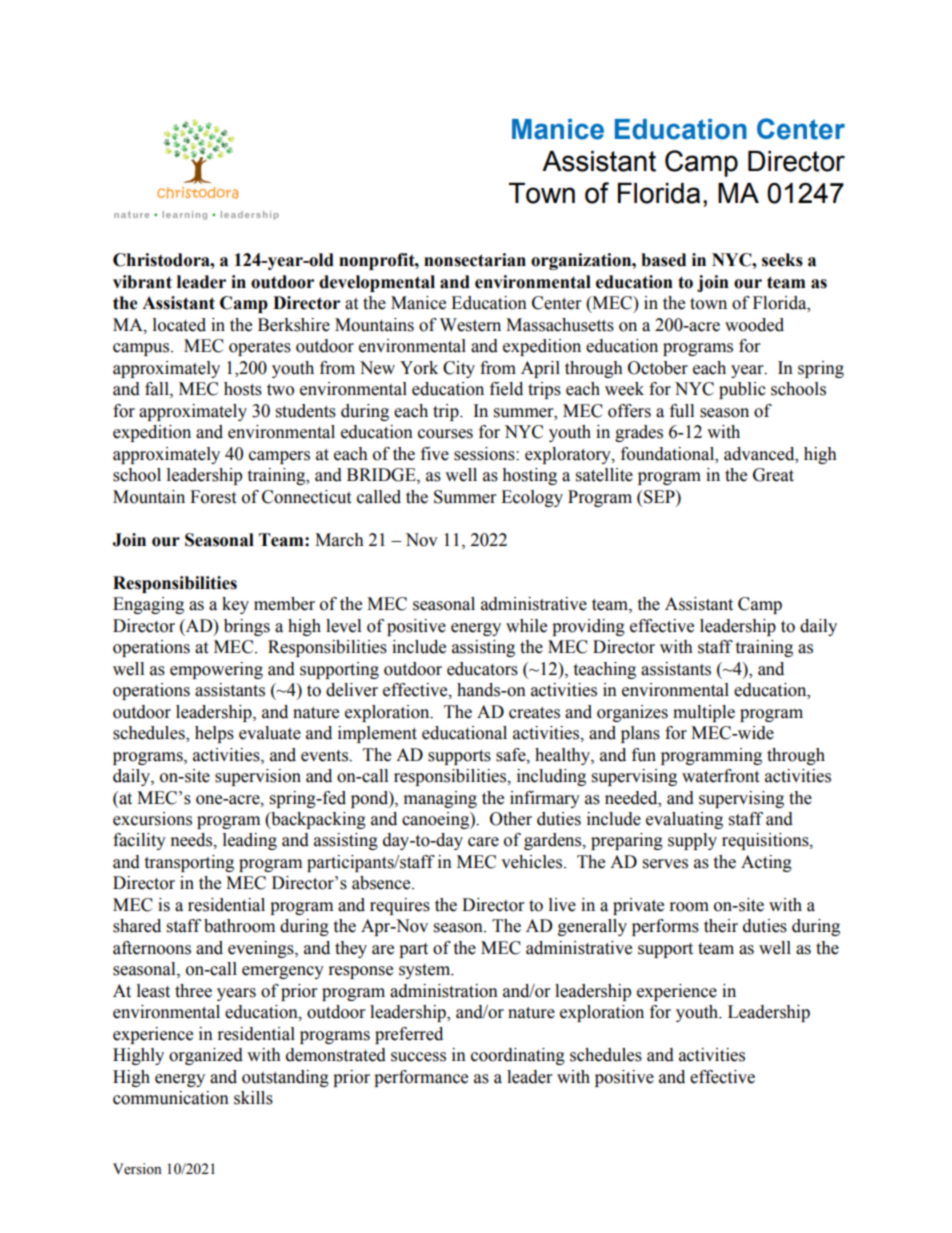 The image size is (952, 1233). I want to click on care, so click(483, 842).
